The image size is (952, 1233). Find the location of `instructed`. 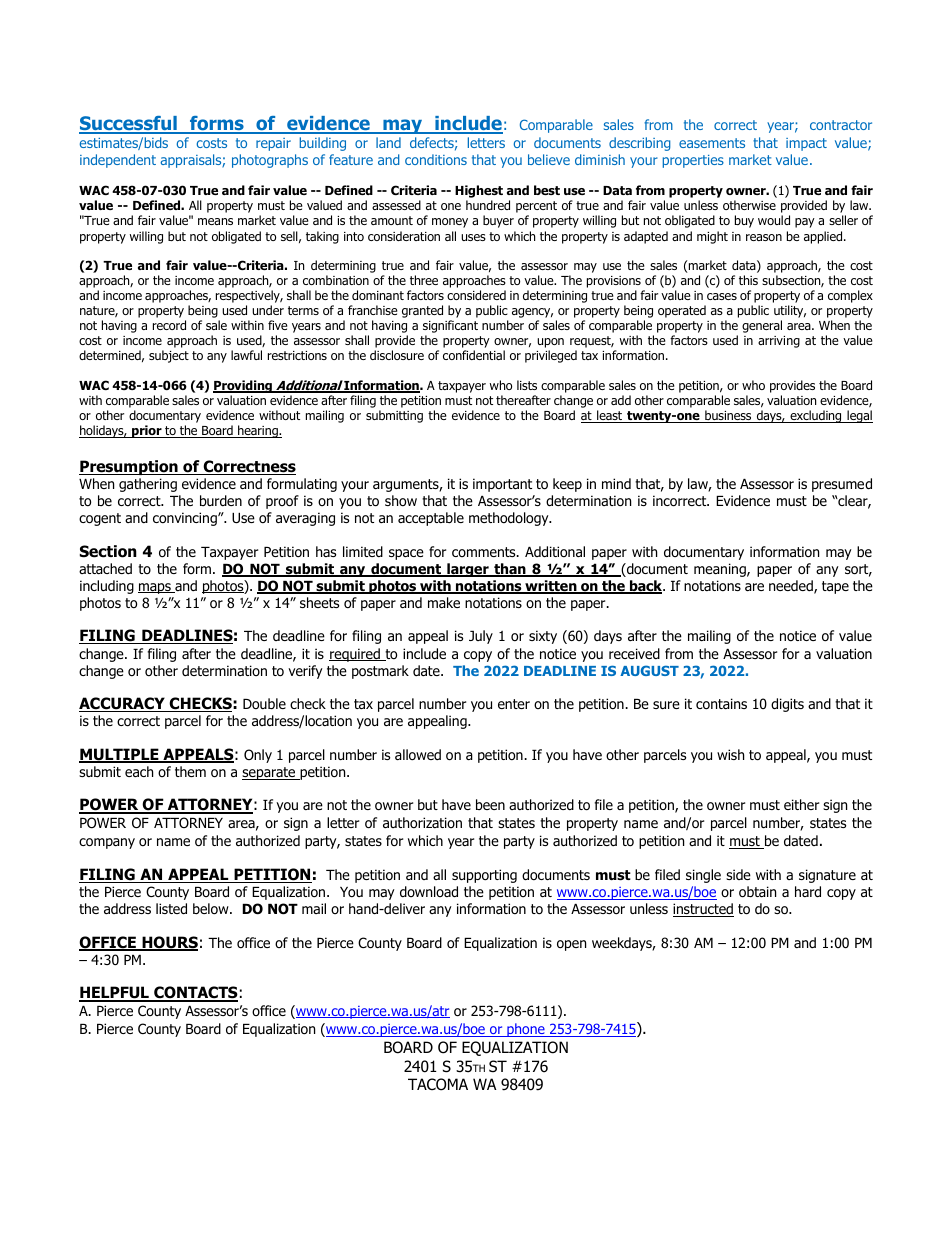

instructed is located at coordinates (703, 910).
